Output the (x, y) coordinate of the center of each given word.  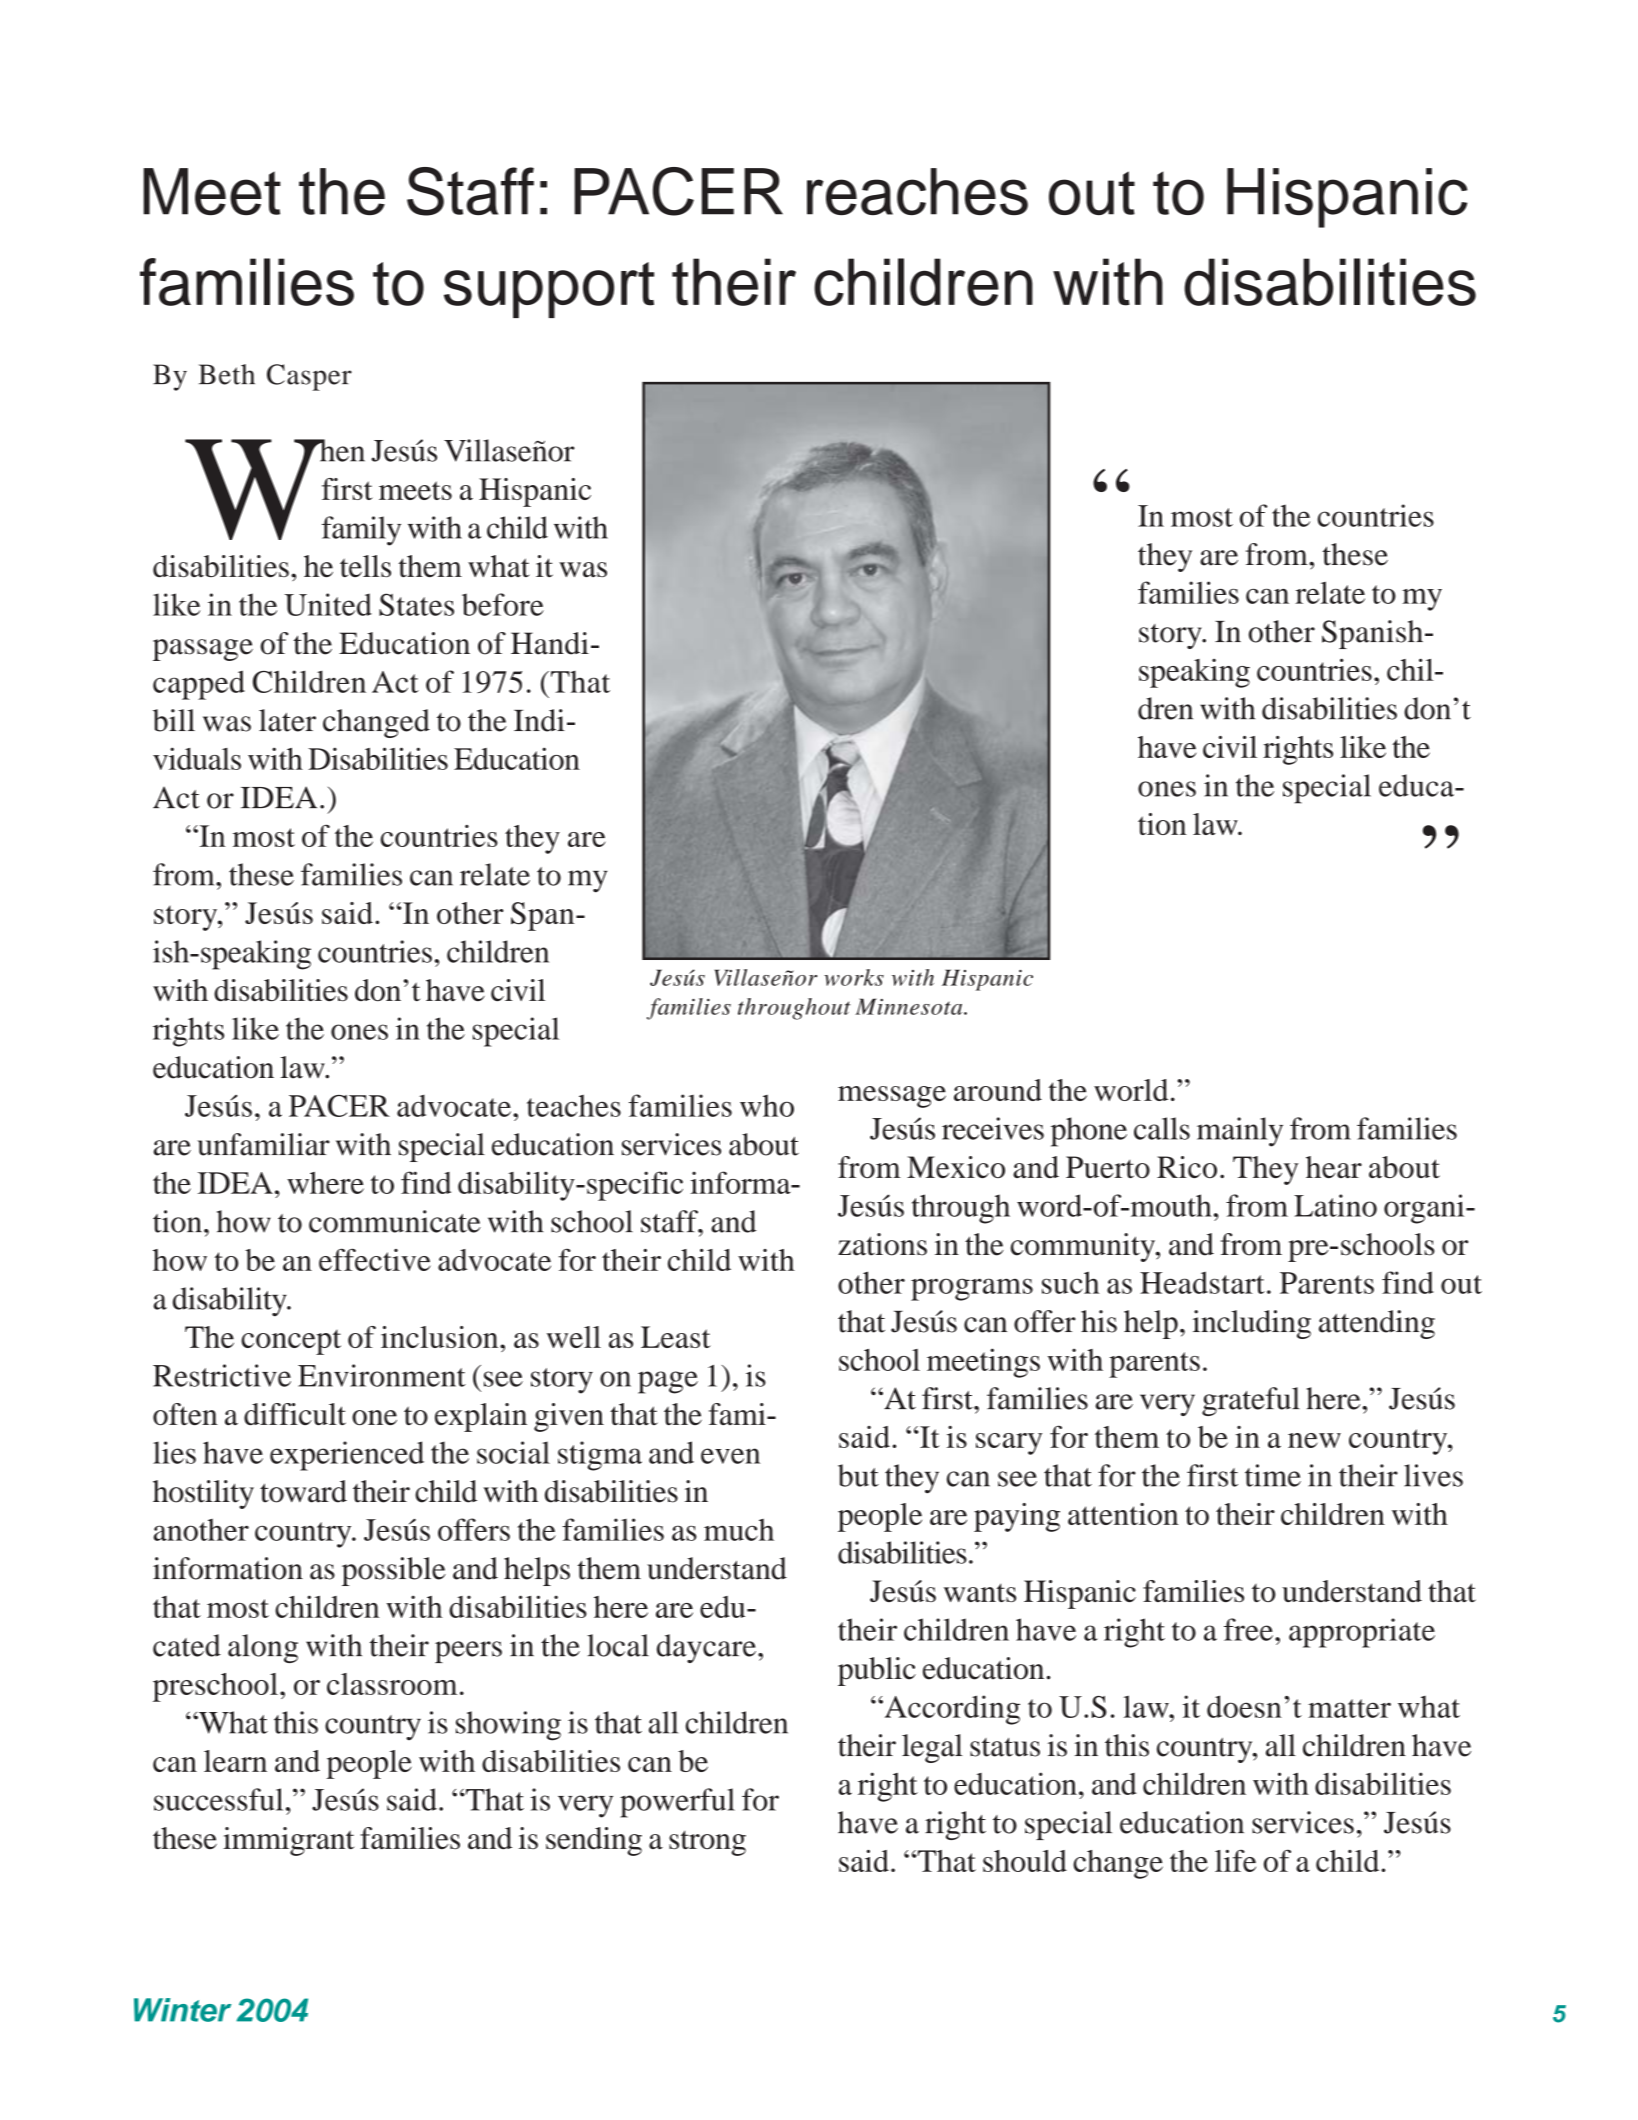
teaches (574, 1105)
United (328, 604)
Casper (309, 377)
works (854, 977)
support (549, 290)
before (503, 604)
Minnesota (910, 1006)
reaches (917, 191)
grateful (1251, 1401)
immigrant (288, 1841)
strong (707, 1843)
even (730, 1456)
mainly (1240, 1132)
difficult (295, 1414)
